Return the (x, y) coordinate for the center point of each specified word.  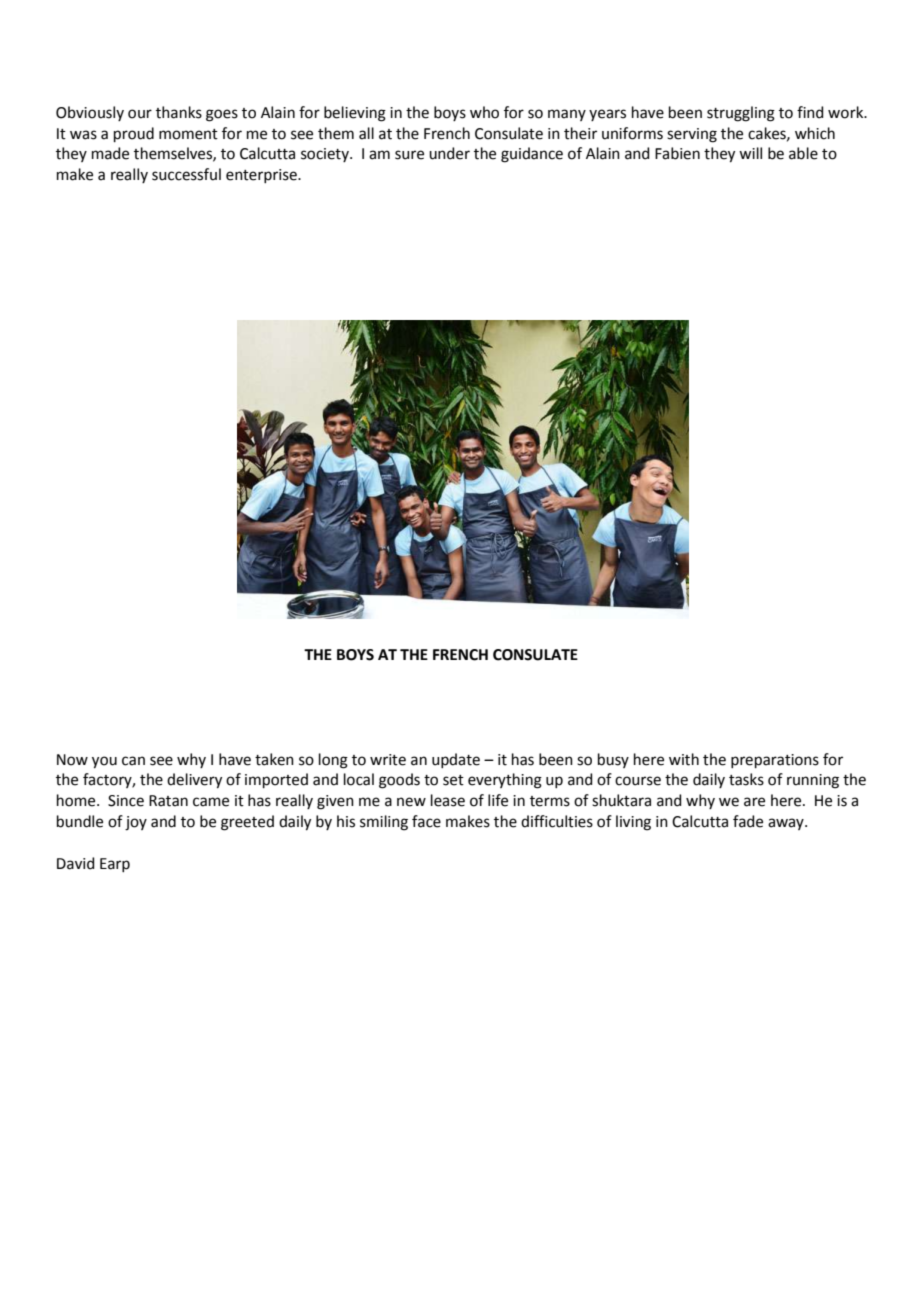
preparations (775, 761)
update (456, 760)
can (133, 761)
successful (186, 174)
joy (136, 823)
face (426, 821)
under (449, 153)
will (750, 153)
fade (748, 821)
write (388, 760)
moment (188, 134)
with (684, 759)
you (104, 762)
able (803, 153)
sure (409, 155)
